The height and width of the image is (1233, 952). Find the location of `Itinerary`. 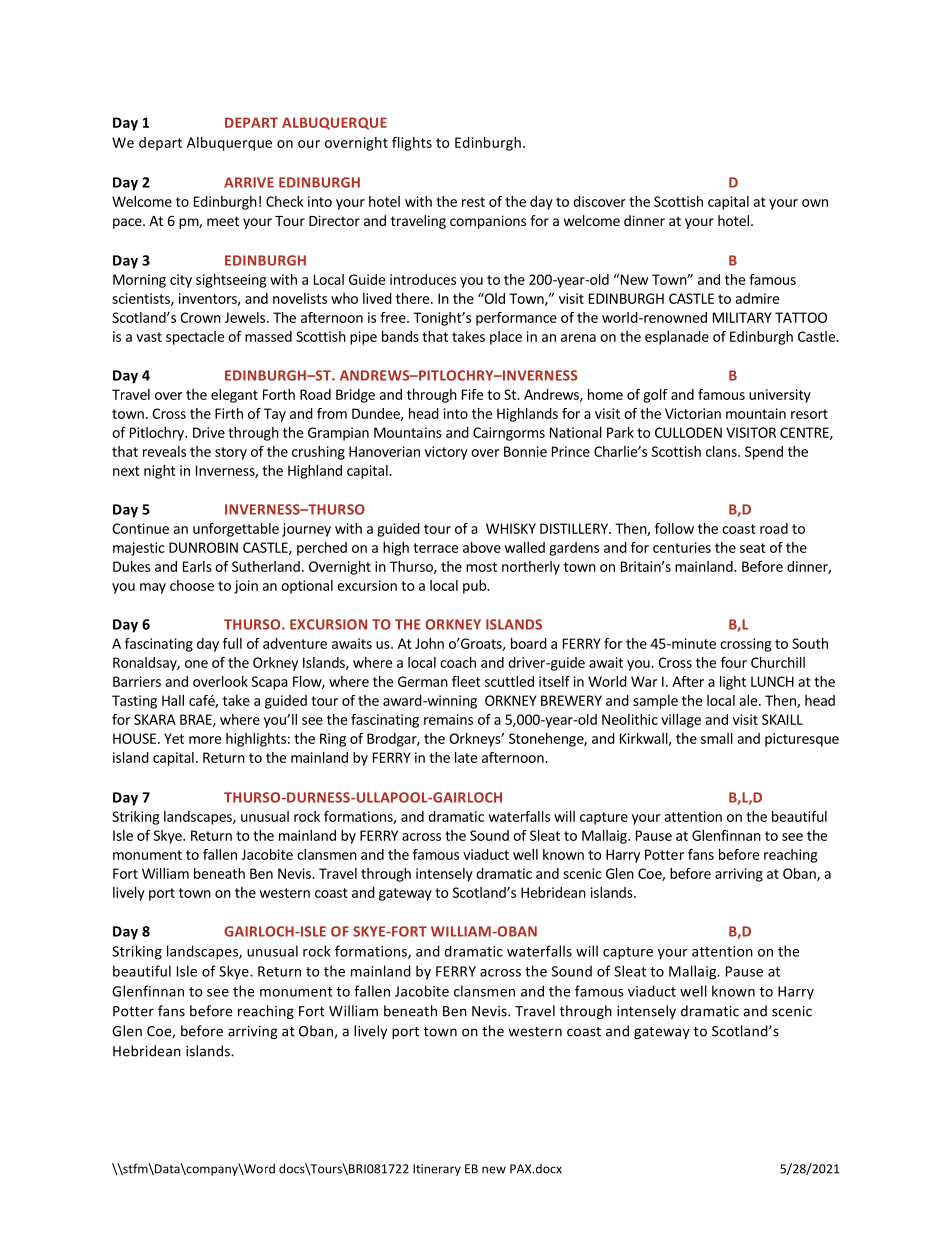

Itinerary is located at coordinates (437, 1170).
